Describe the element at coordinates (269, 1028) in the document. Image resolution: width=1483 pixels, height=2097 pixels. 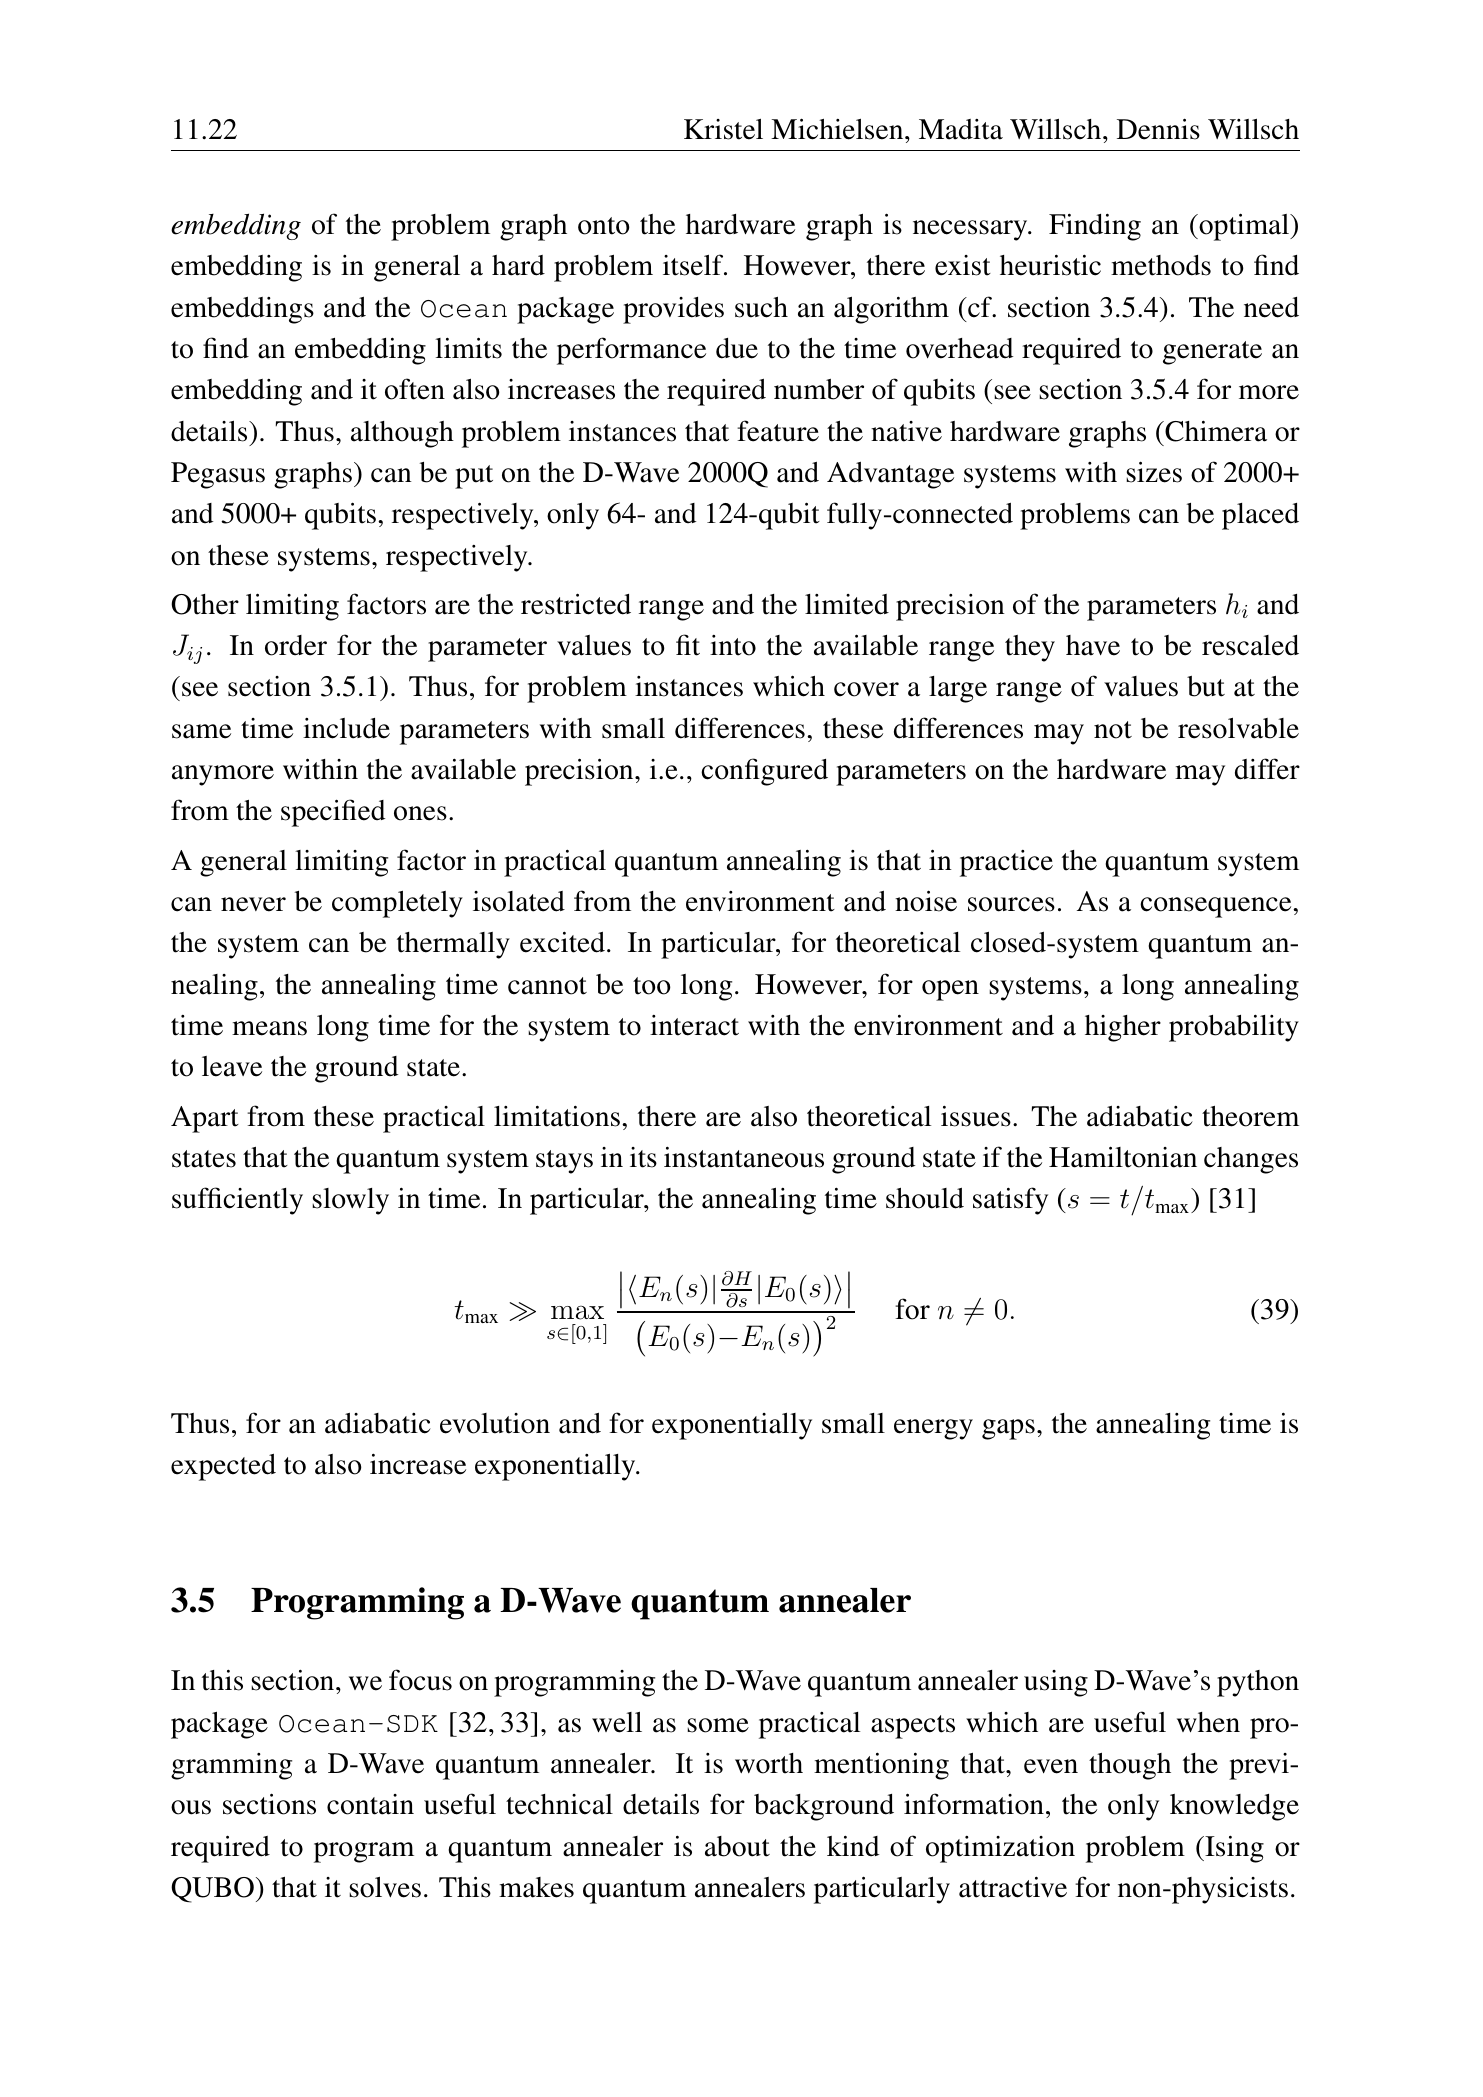
I see `means` at that location.
